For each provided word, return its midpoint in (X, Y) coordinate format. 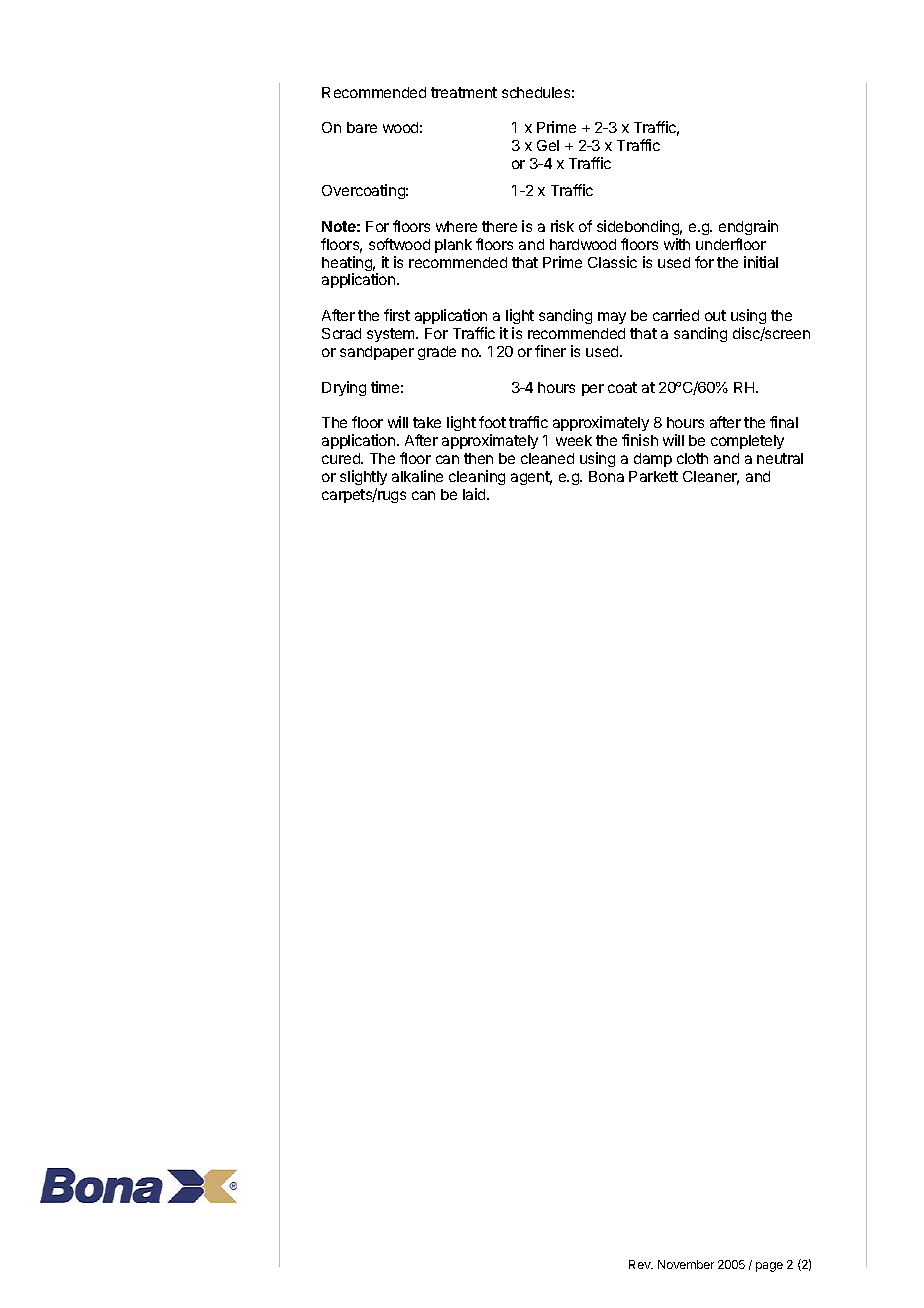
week (574, 440)
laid (475, 494)
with (677, 244)
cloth (692, 458)
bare (362, 127)
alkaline (417, 476)
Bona (606, 476)
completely (747, 442)
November (686, 1264)
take (427, 422)
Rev (641, 1264)
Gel (548, 145)
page (769, 1267)
